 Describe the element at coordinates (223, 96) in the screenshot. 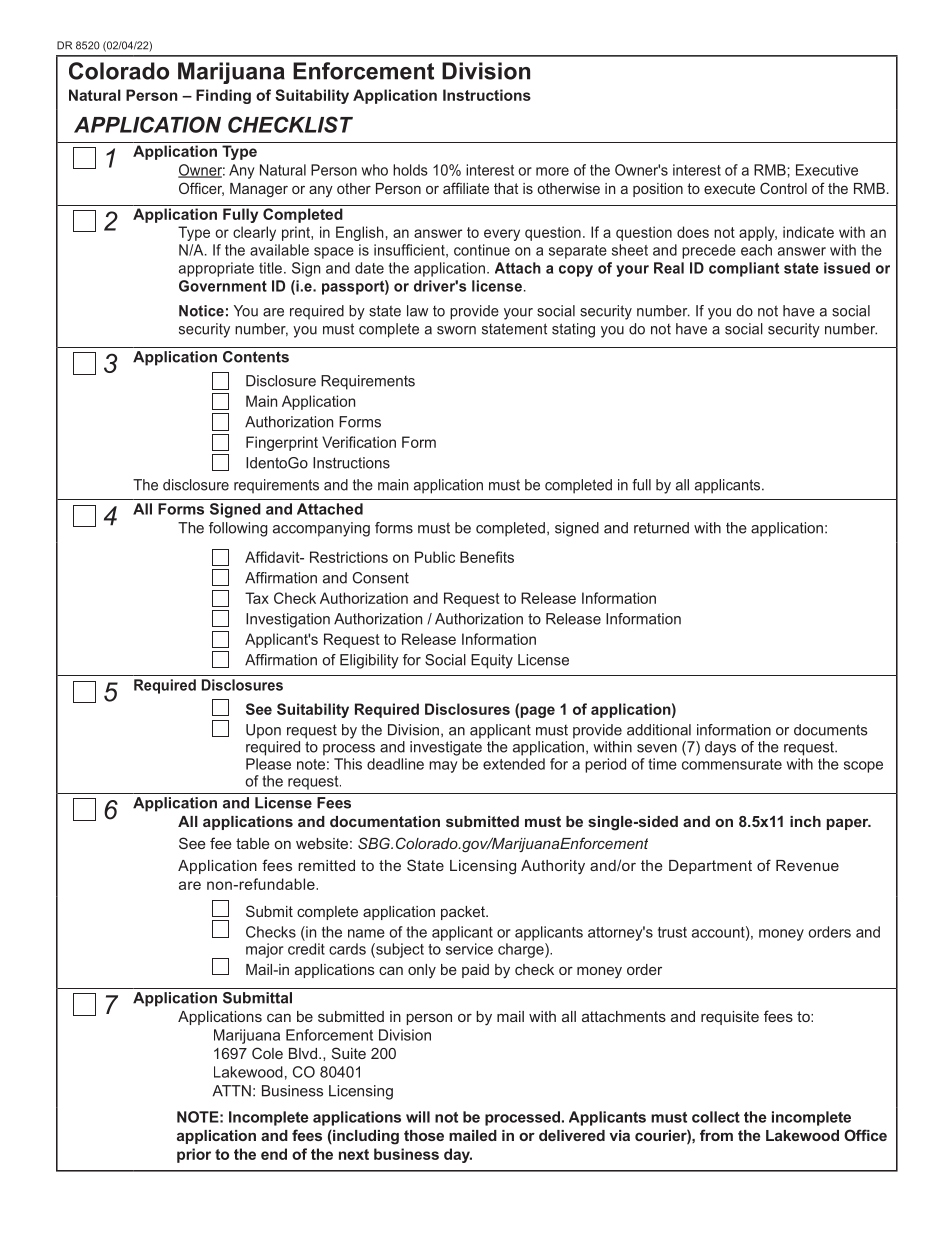

I see `Finding` at that location.
